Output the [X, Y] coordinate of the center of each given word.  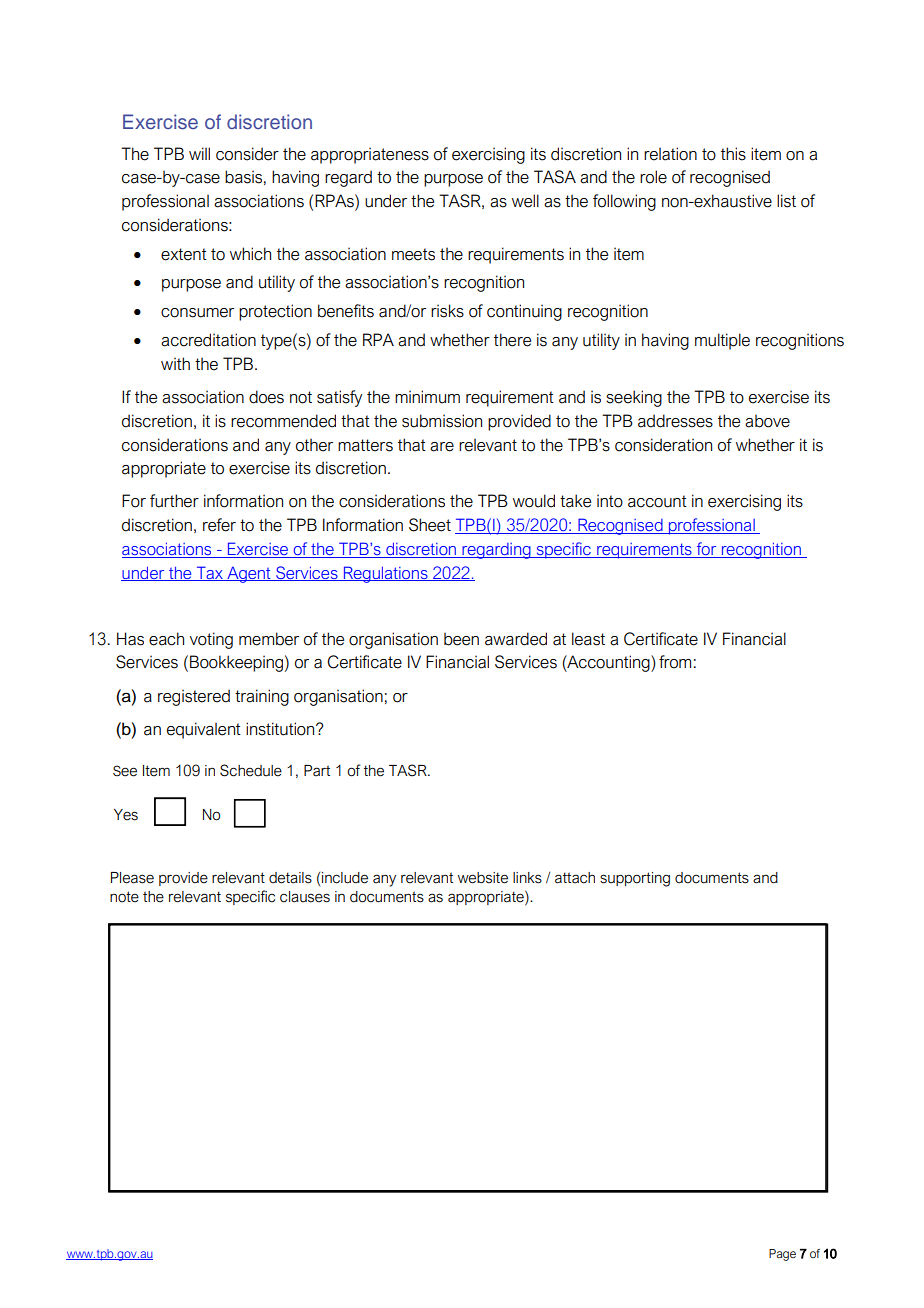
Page [782, 1255]
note [124, 897]
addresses [675, 421]
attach [575, 878]
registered [194, 697]
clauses [305, 897]
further [174, 501]
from [675, 662]
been [461, 639]
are [442, 447]
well [525, 201]
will [199, 153]
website [483, 878]
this [733, 154]
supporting [635, 879]
